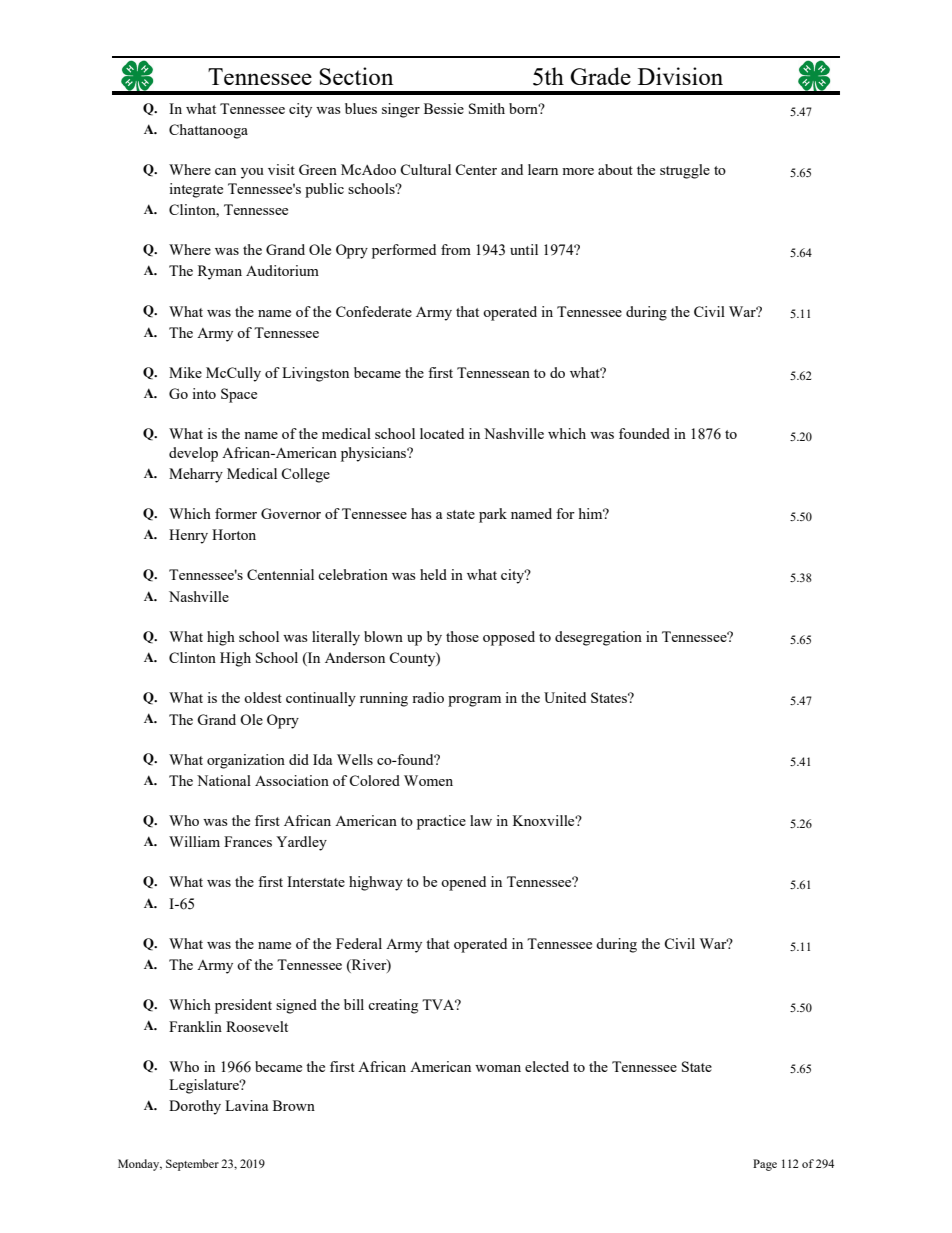 The height and width of the screenshot is (1233, 952). What do you see at coordinates (208, 131) in the screenshot?
I see `Chattanooga` at bounding box center [208, 131].
